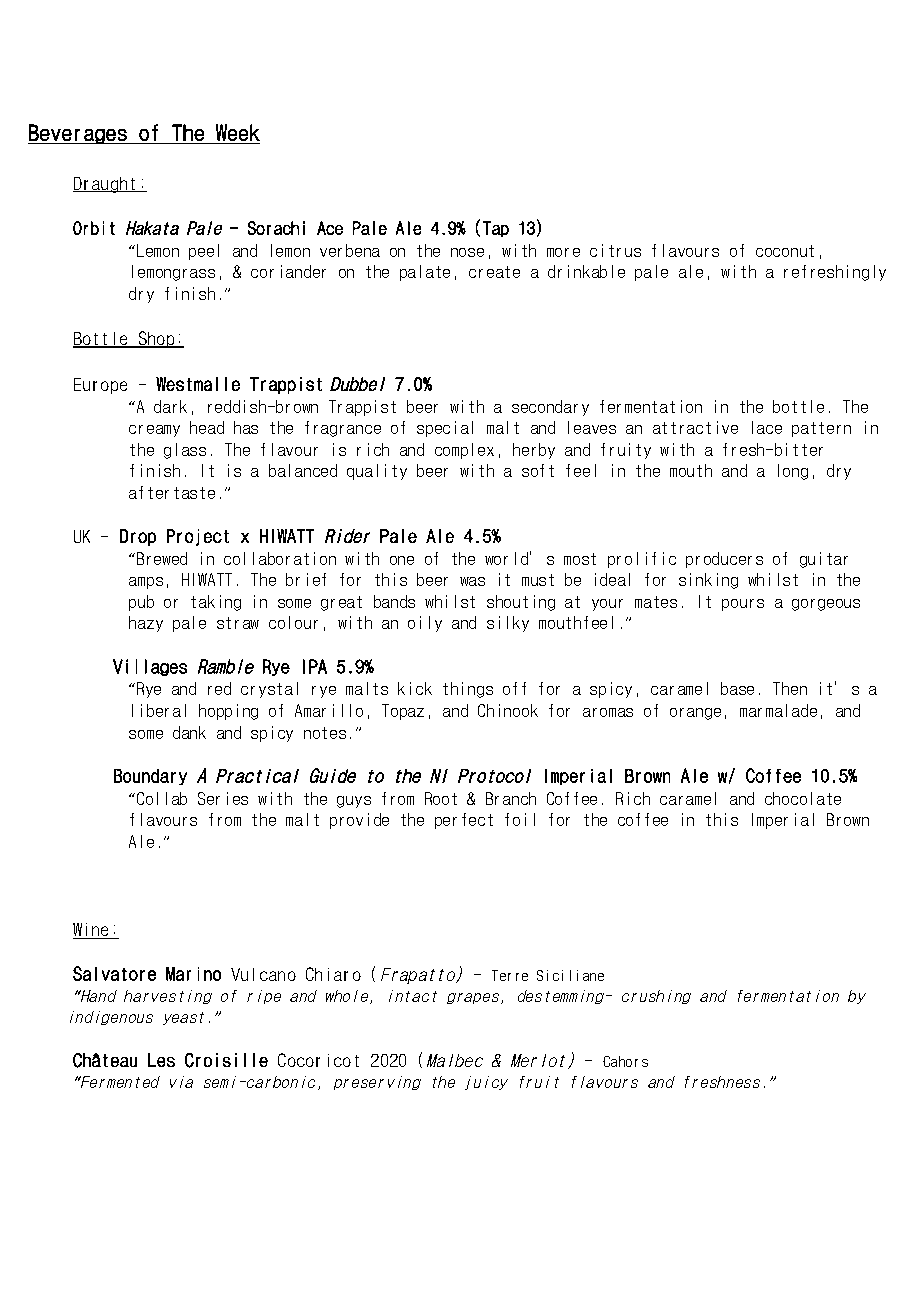 The image size is (924, 1307). I want to click on complex, so click(464, 451).
